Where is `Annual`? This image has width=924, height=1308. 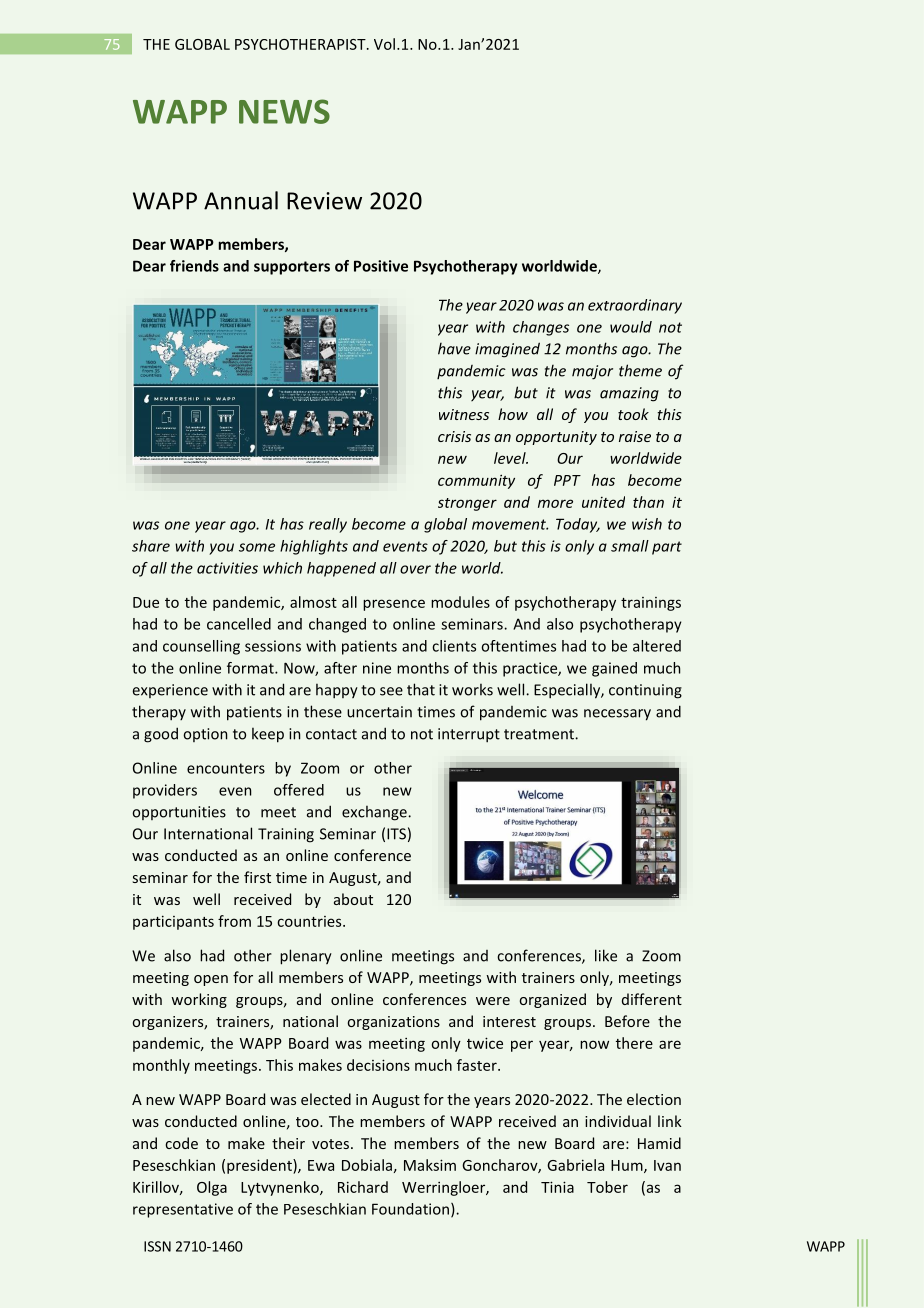
Annual is located at coordinates (241, 200).
